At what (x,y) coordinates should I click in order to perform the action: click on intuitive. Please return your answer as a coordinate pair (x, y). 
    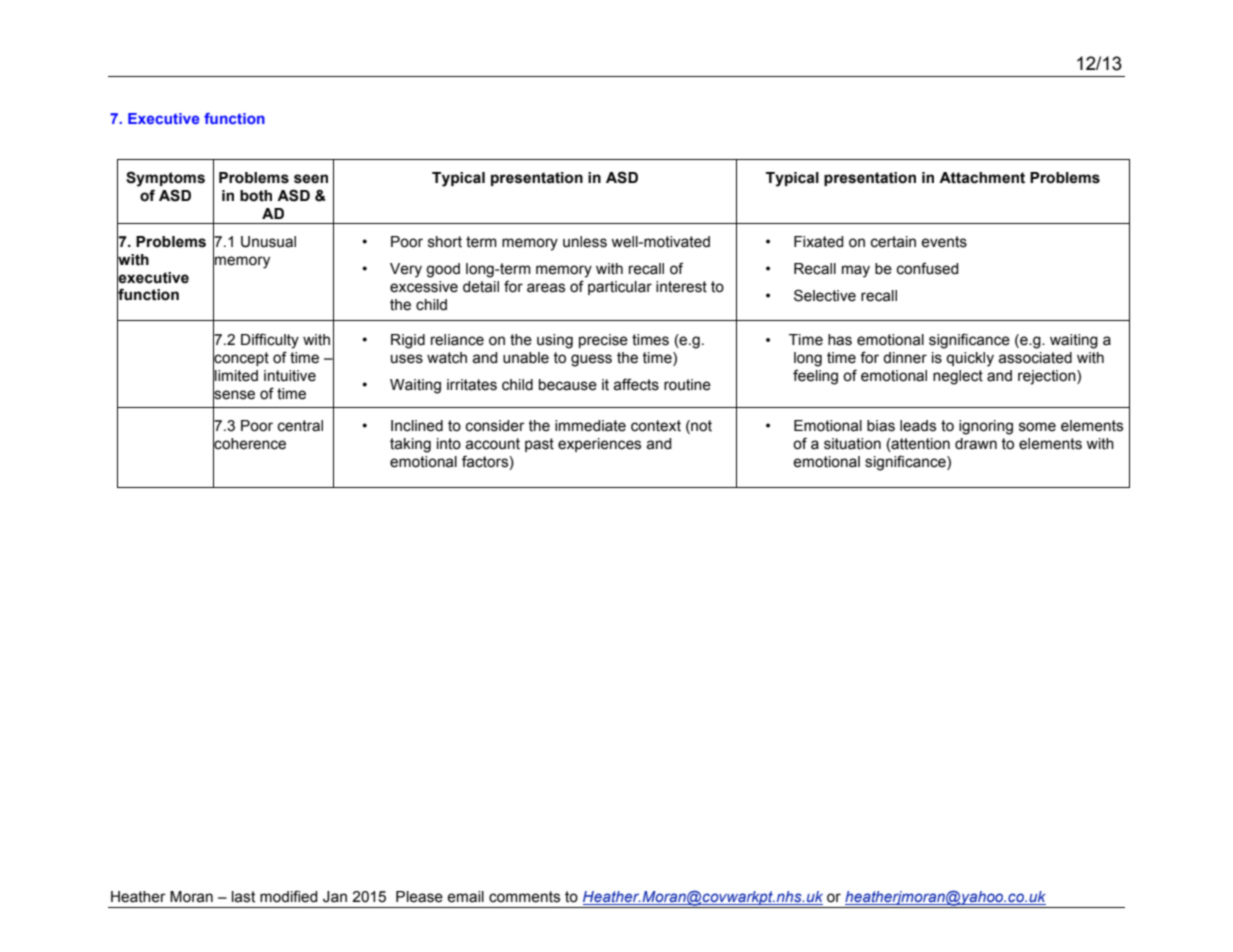
    Looking at the image, I should click on (290, 376).
